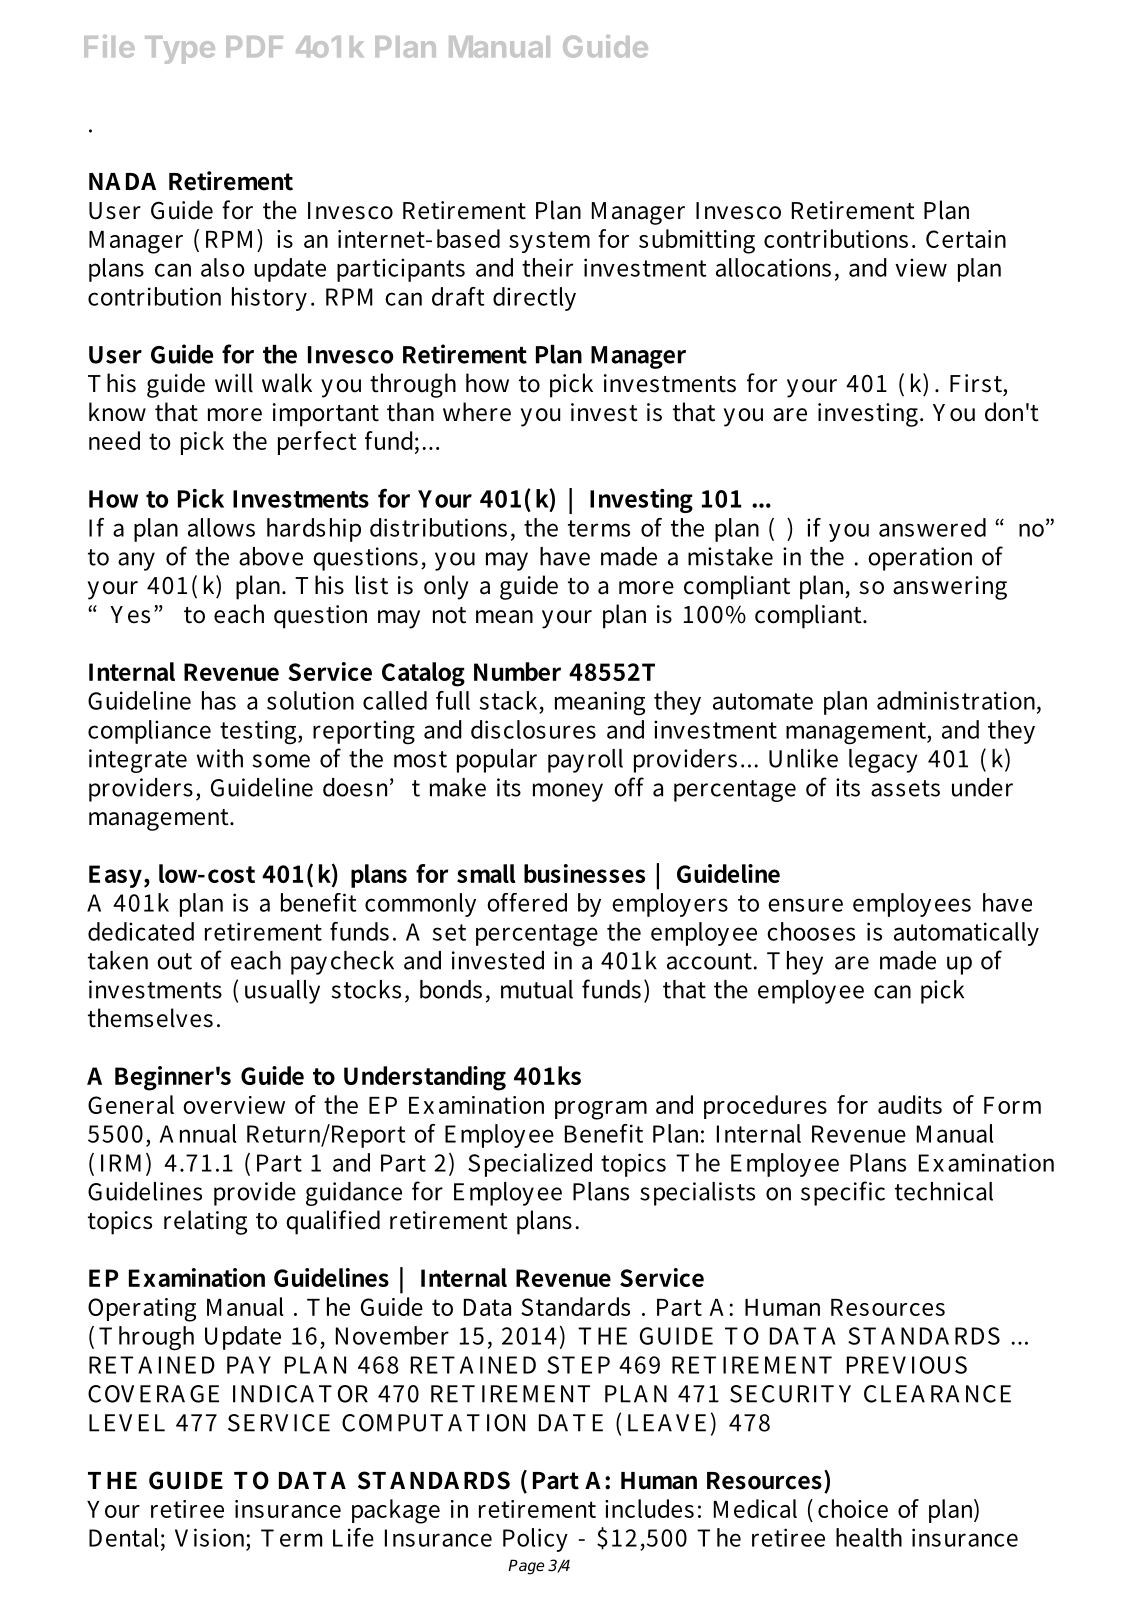 This screenshot has width=1146, height=1620. Describe the element at coordinates (220, 758) in the screenshot. I see `with` at that location.
